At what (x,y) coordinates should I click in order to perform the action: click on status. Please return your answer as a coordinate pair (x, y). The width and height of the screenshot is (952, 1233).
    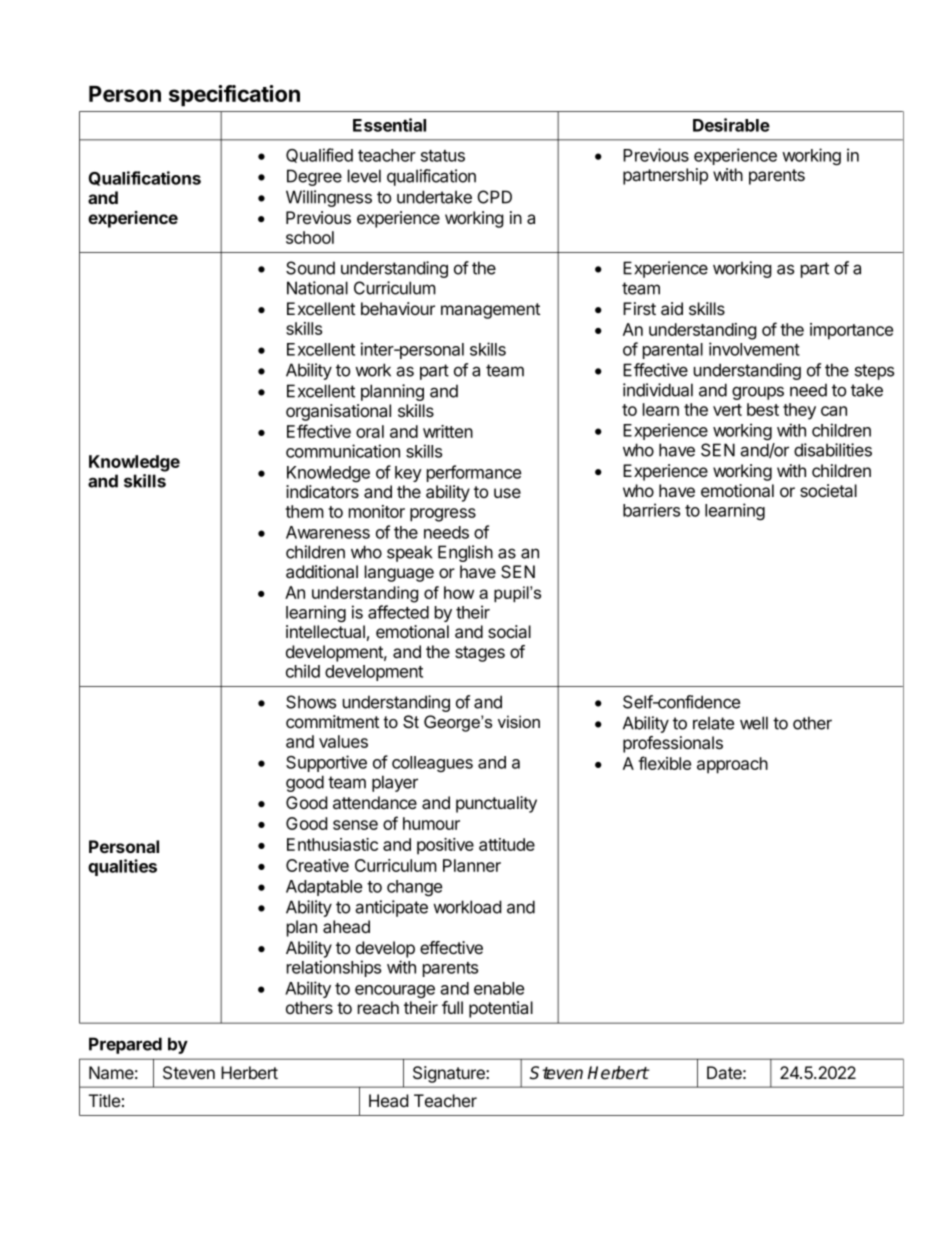
    Looking at the image, I should click on (443, 156).
